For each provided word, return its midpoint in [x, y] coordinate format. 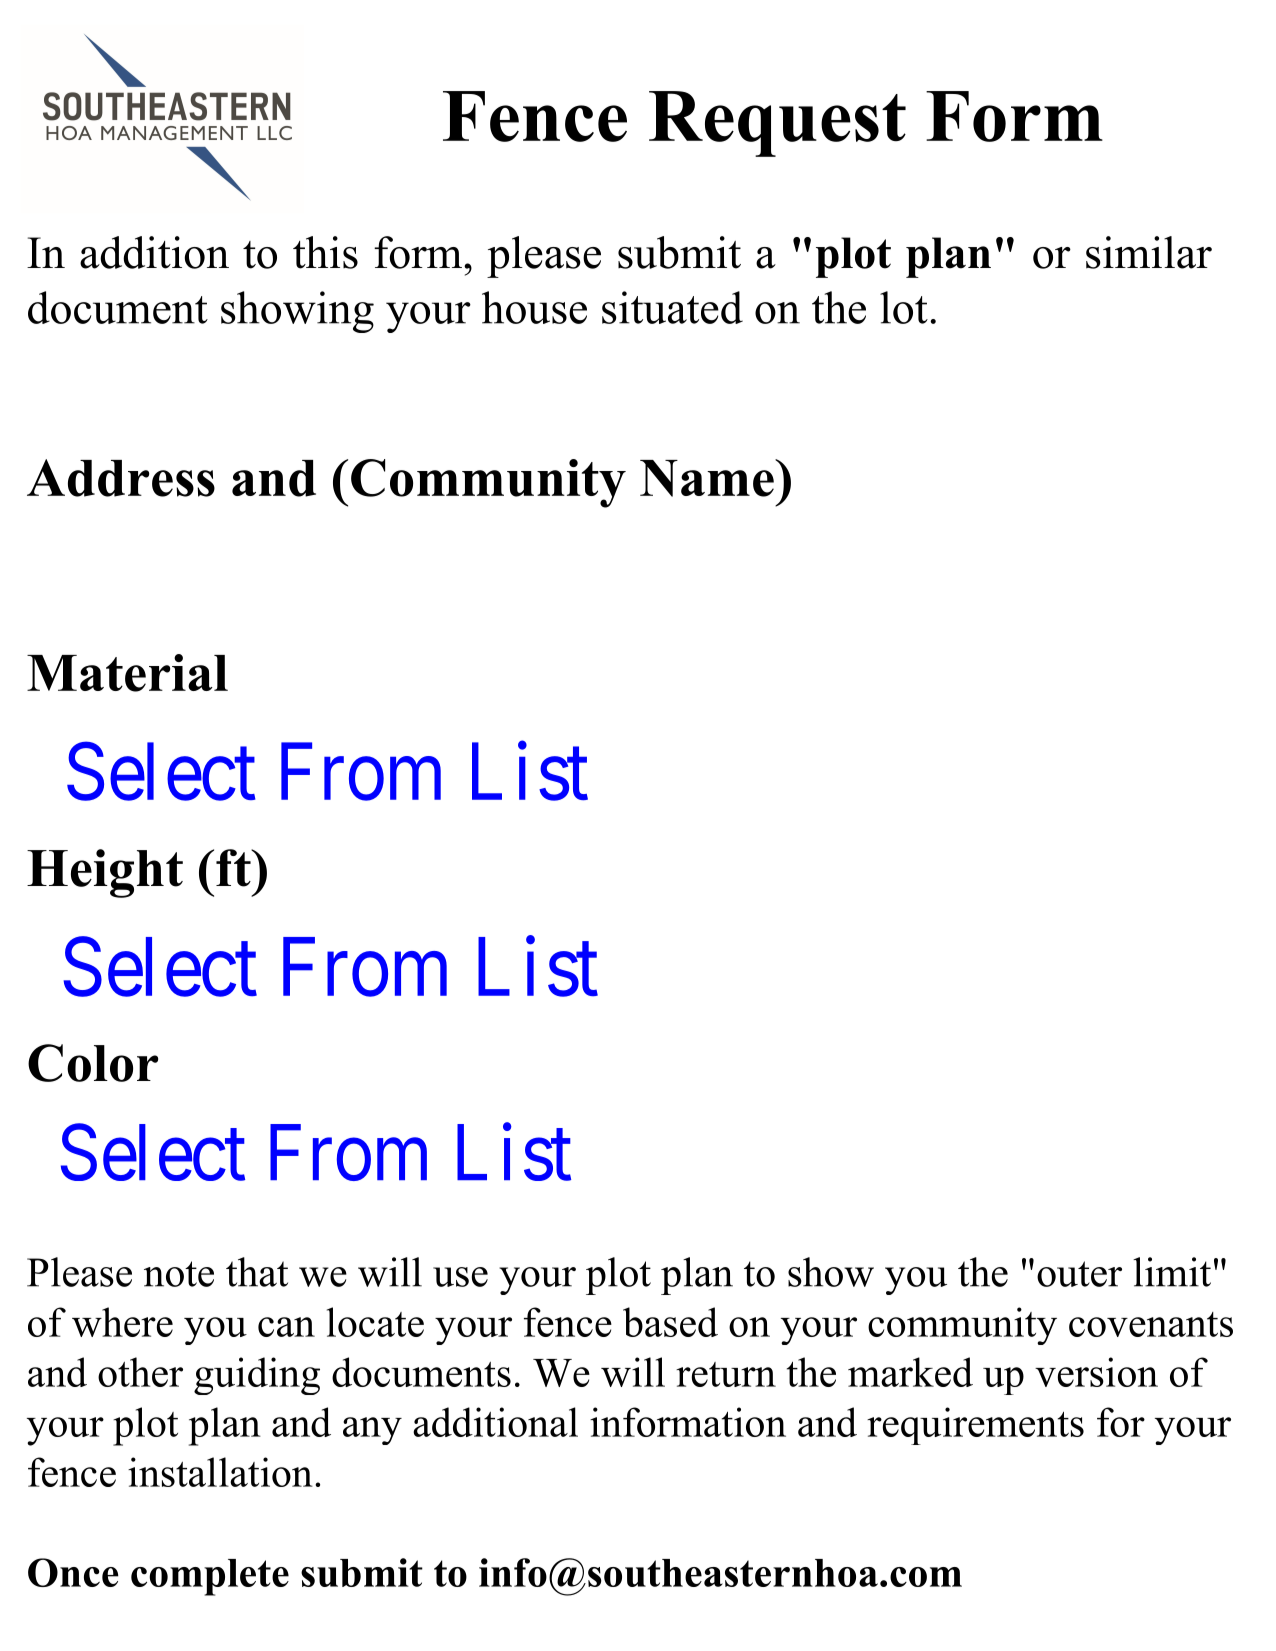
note [179, 1274]
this [325, 252]
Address [121, 478]
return [726, 1374]
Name [708, 478]
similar [1149, 252]
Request [777, 124]
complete [210, 1577]
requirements [975, 1426]
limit [1172, 1272]
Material [127, 673]
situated [672, 307]
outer [1079, 1274]
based [670, 1322]
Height [105, 873]
